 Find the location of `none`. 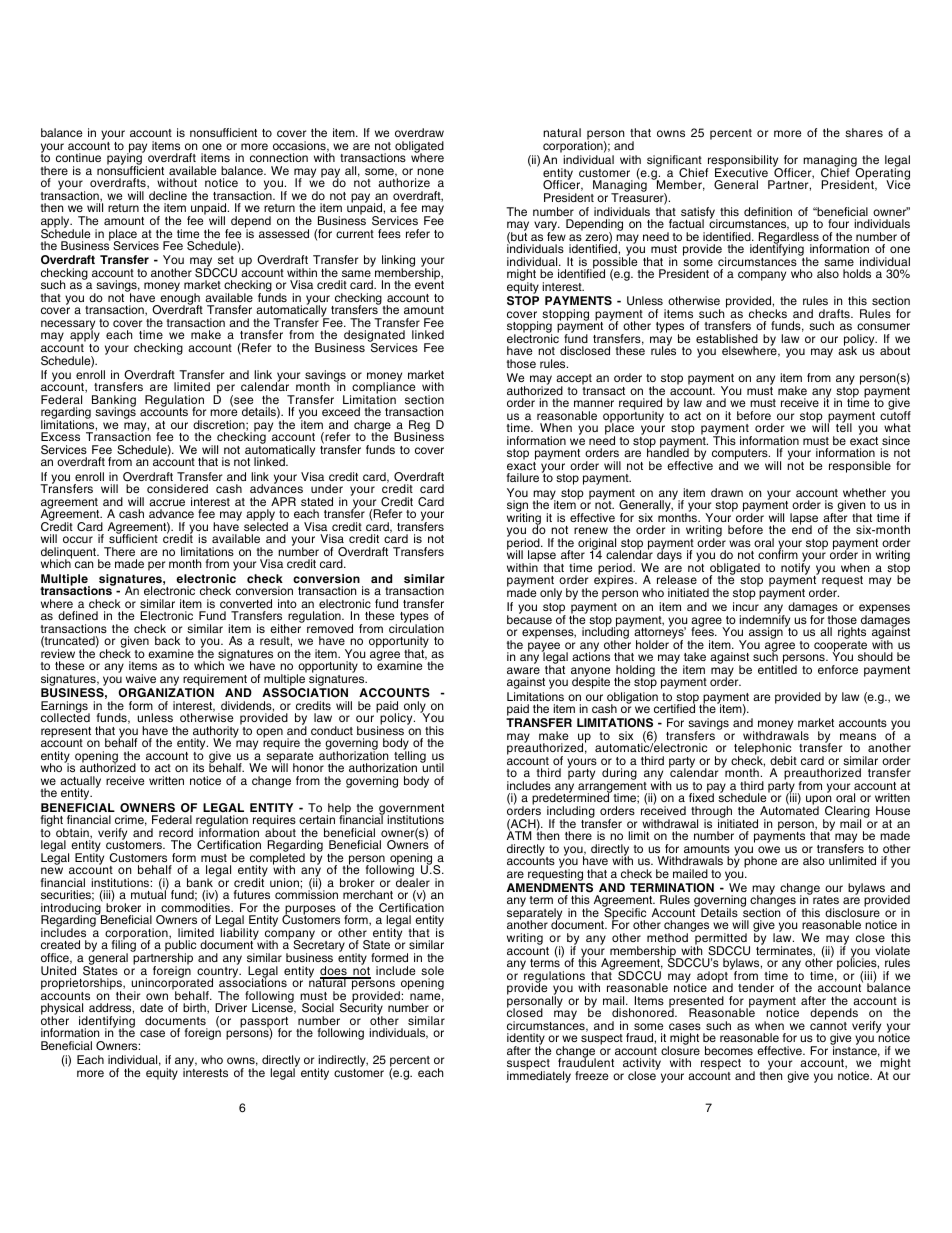

none is located at coordinates (430, 171).
